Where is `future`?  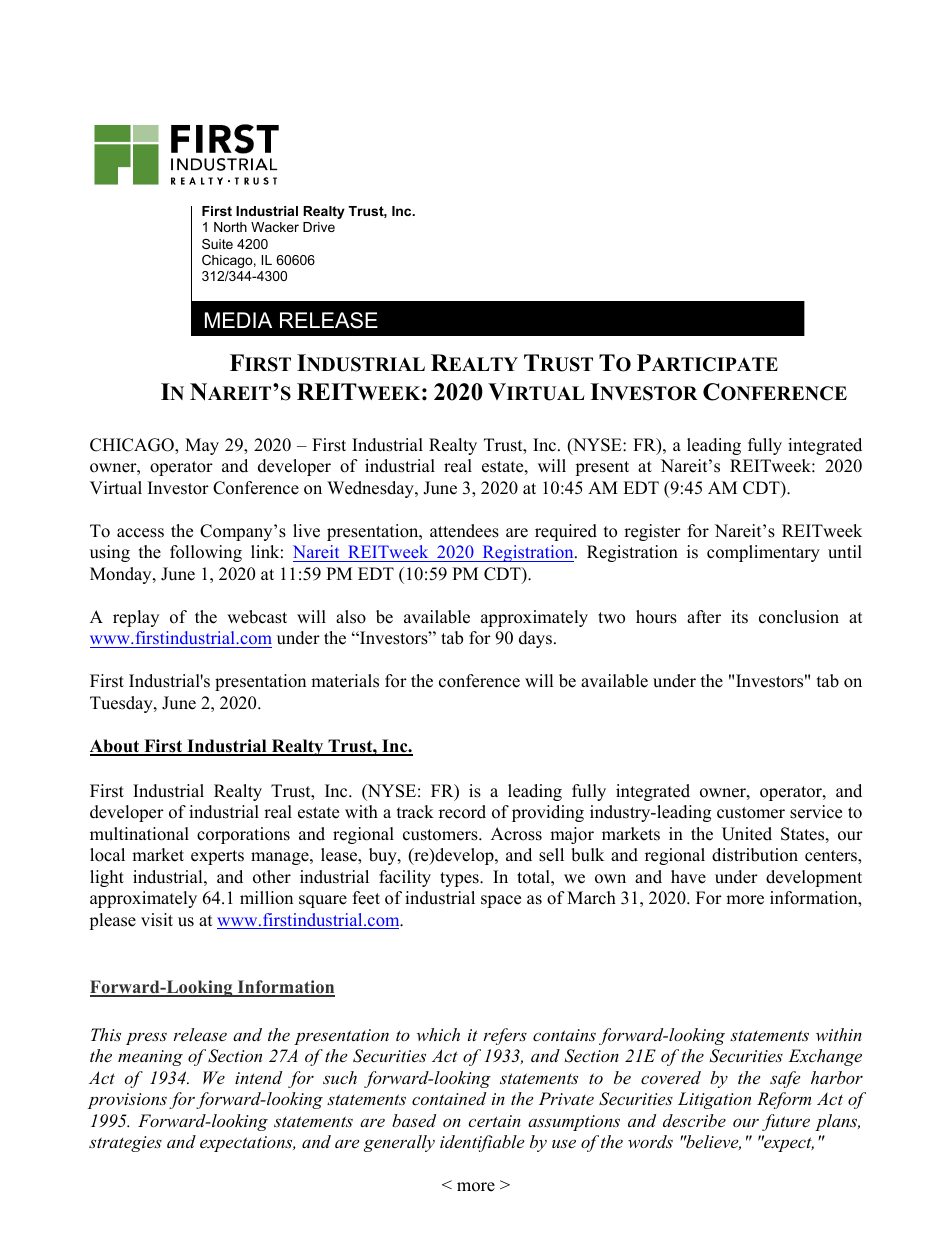
future is located at coordinates (786, 1122).
